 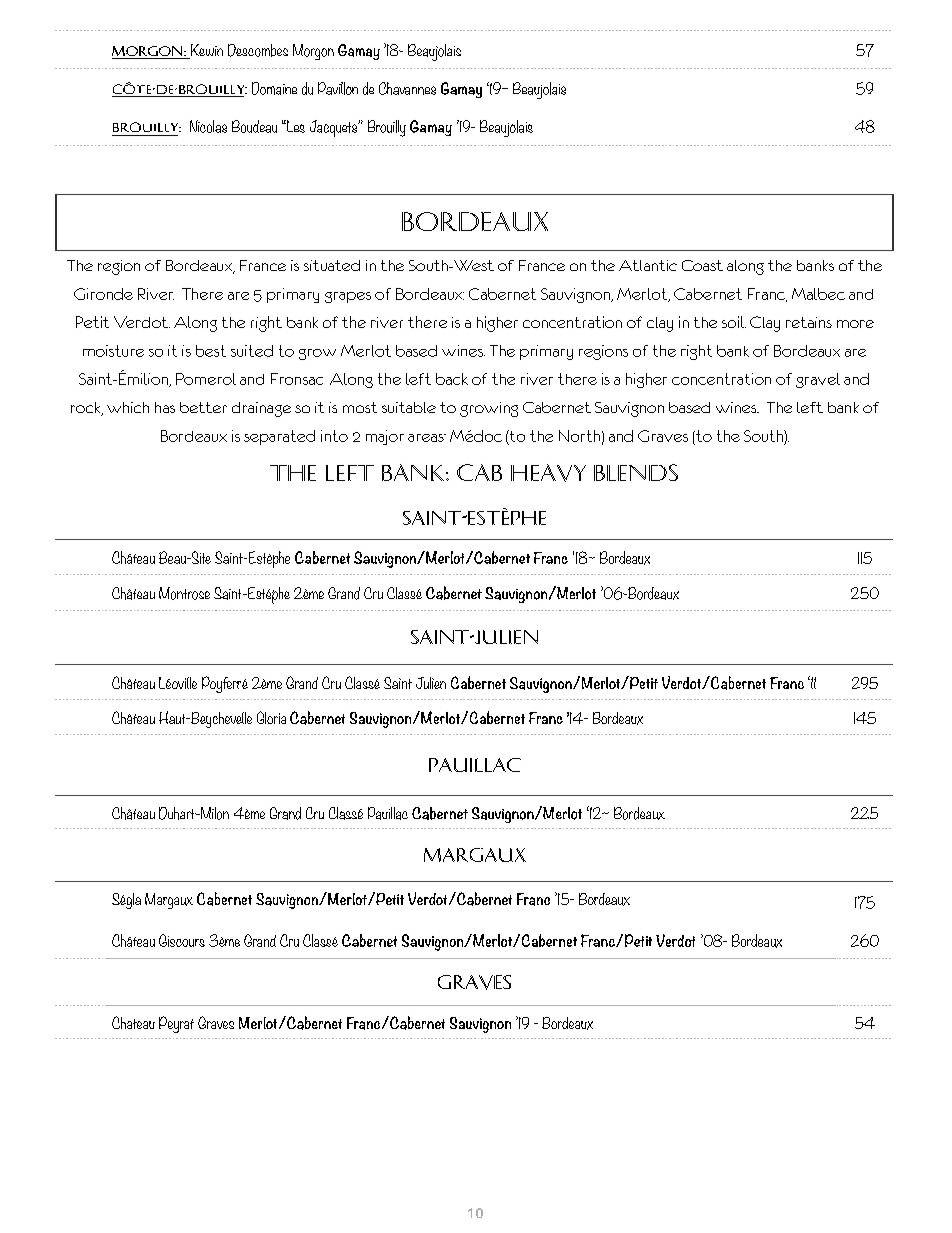 I want to click on grapes, so click(x=348, y=297).
